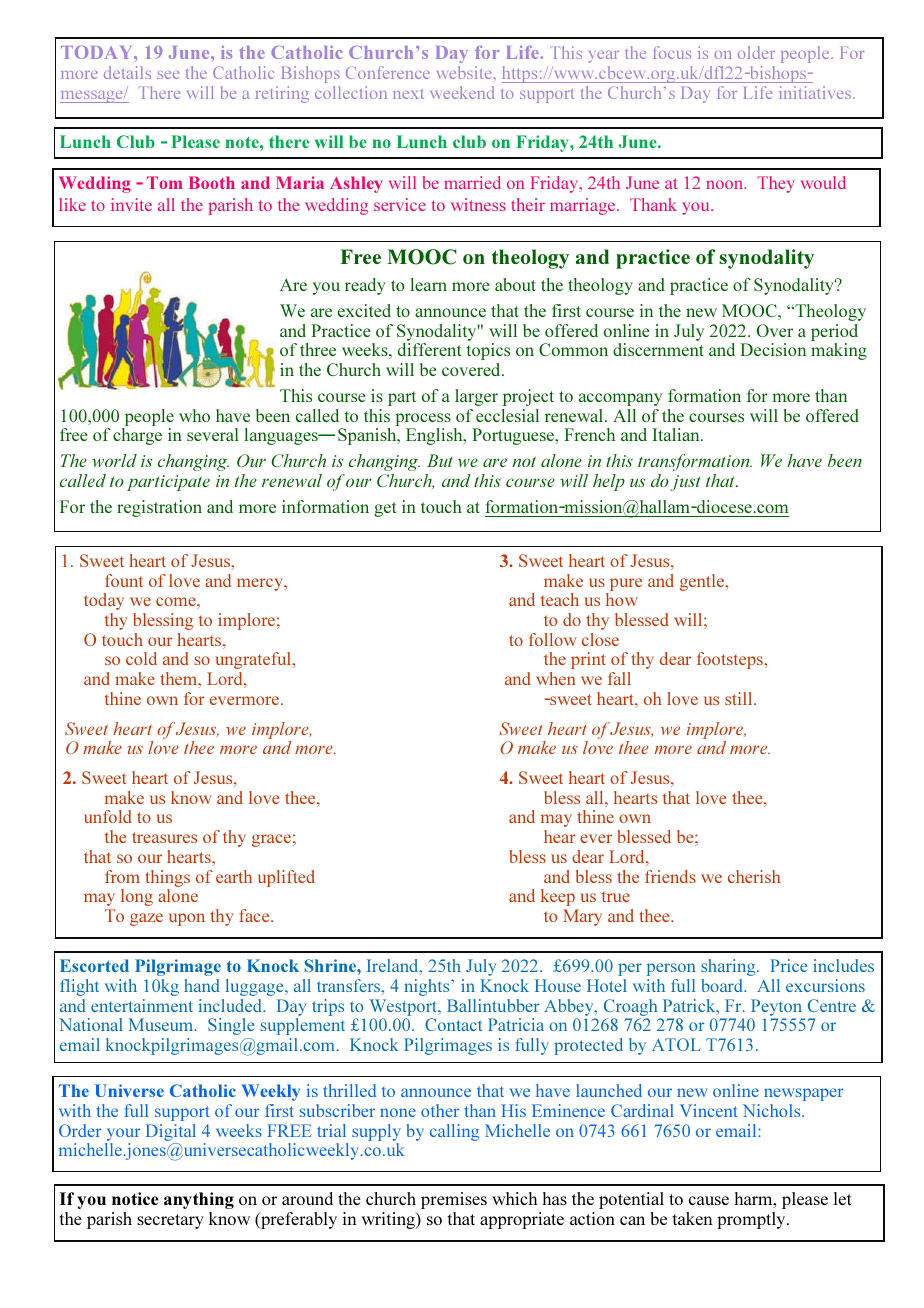 This image has height=1308, width=924. I want to click on nights, so click(428, 987).
